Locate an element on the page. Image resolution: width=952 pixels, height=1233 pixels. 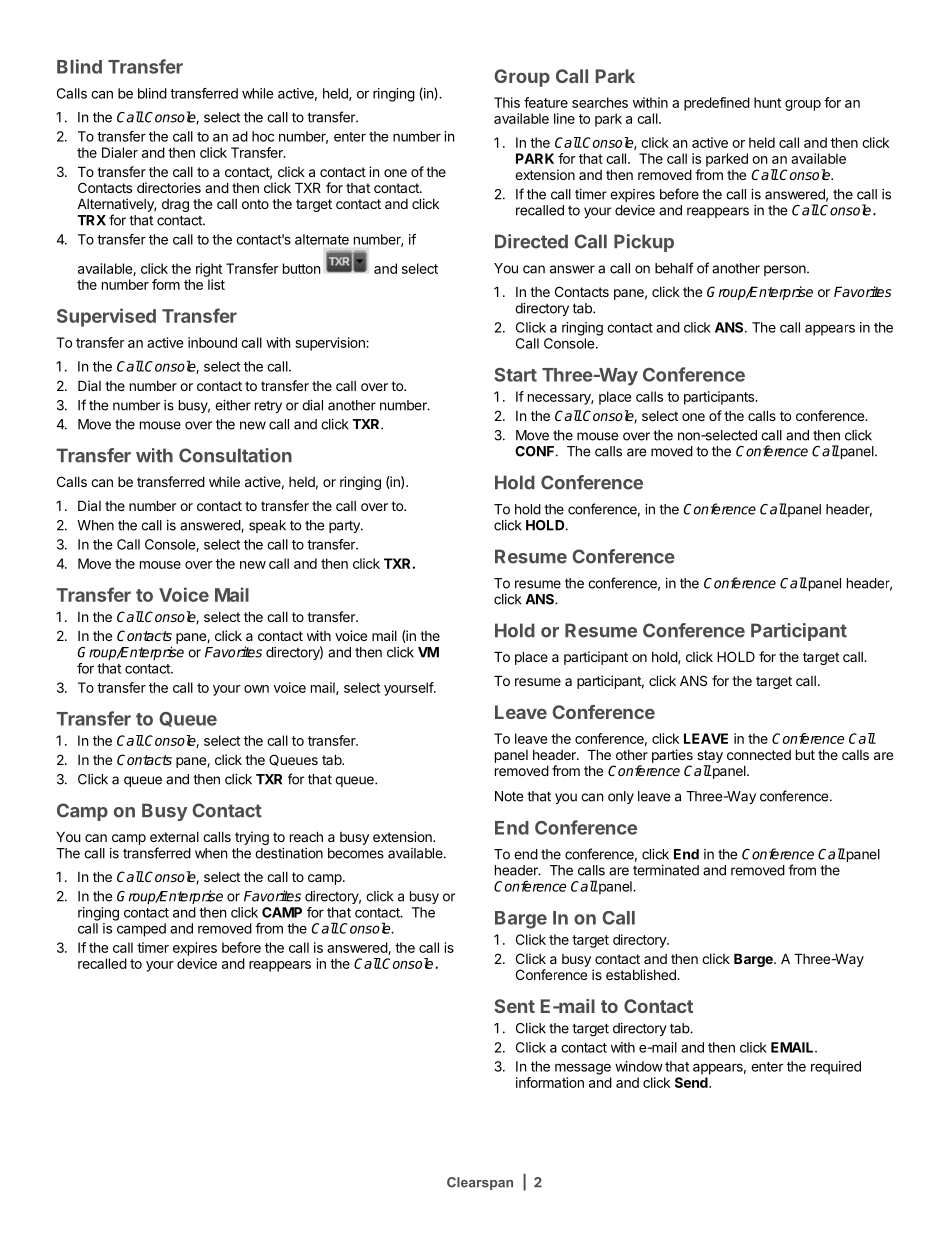
This is located at coordinates (507, 102).
